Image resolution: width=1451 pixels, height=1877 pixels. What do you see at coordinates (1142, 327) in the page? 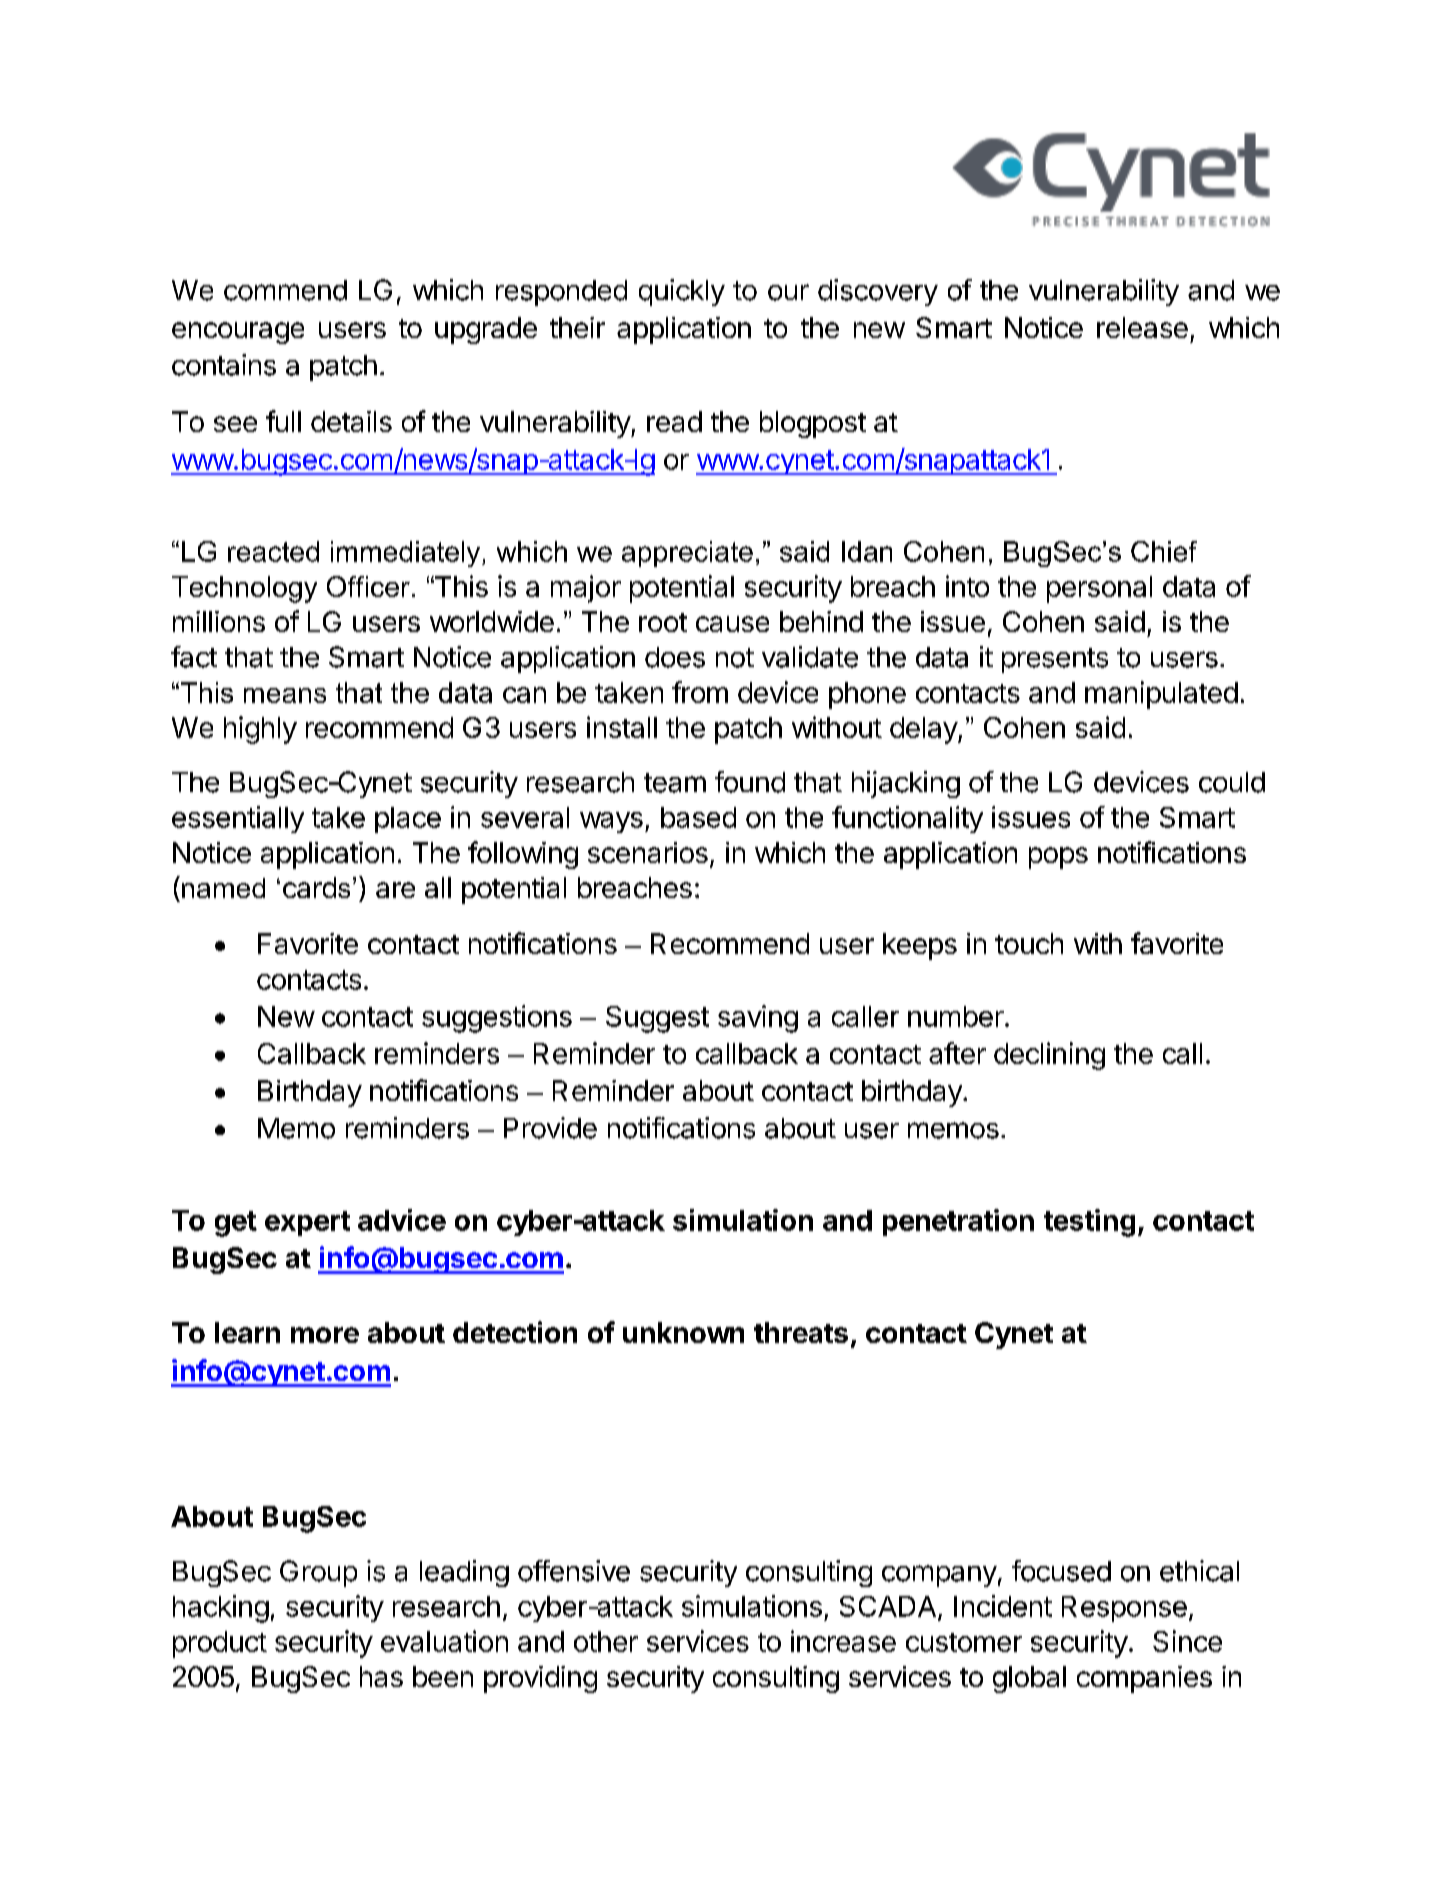
I see `release` at bounding box center [1142, 327].
